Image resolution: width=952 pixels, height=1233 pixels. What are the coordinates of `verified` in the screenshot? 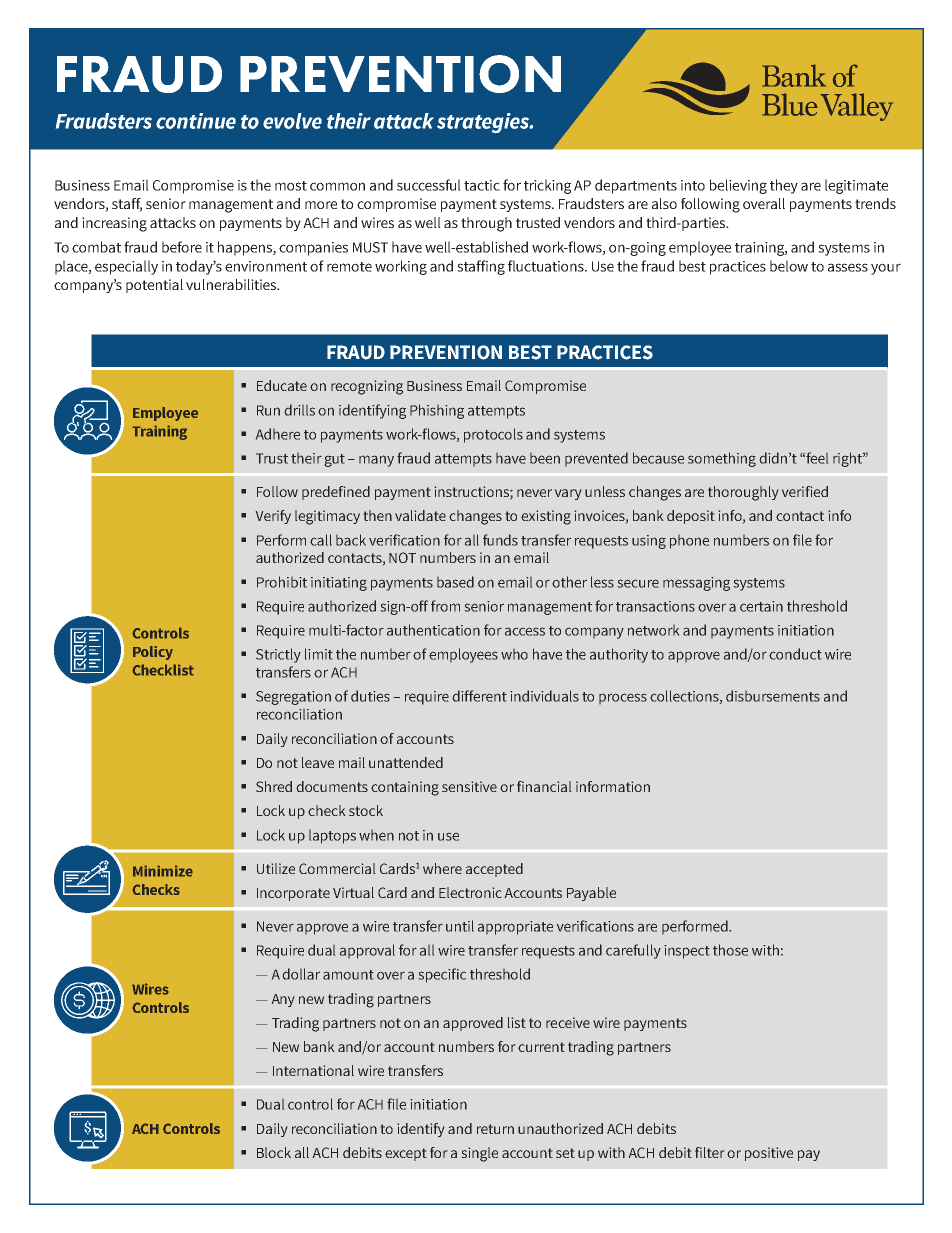 It's located at (805, 491).
